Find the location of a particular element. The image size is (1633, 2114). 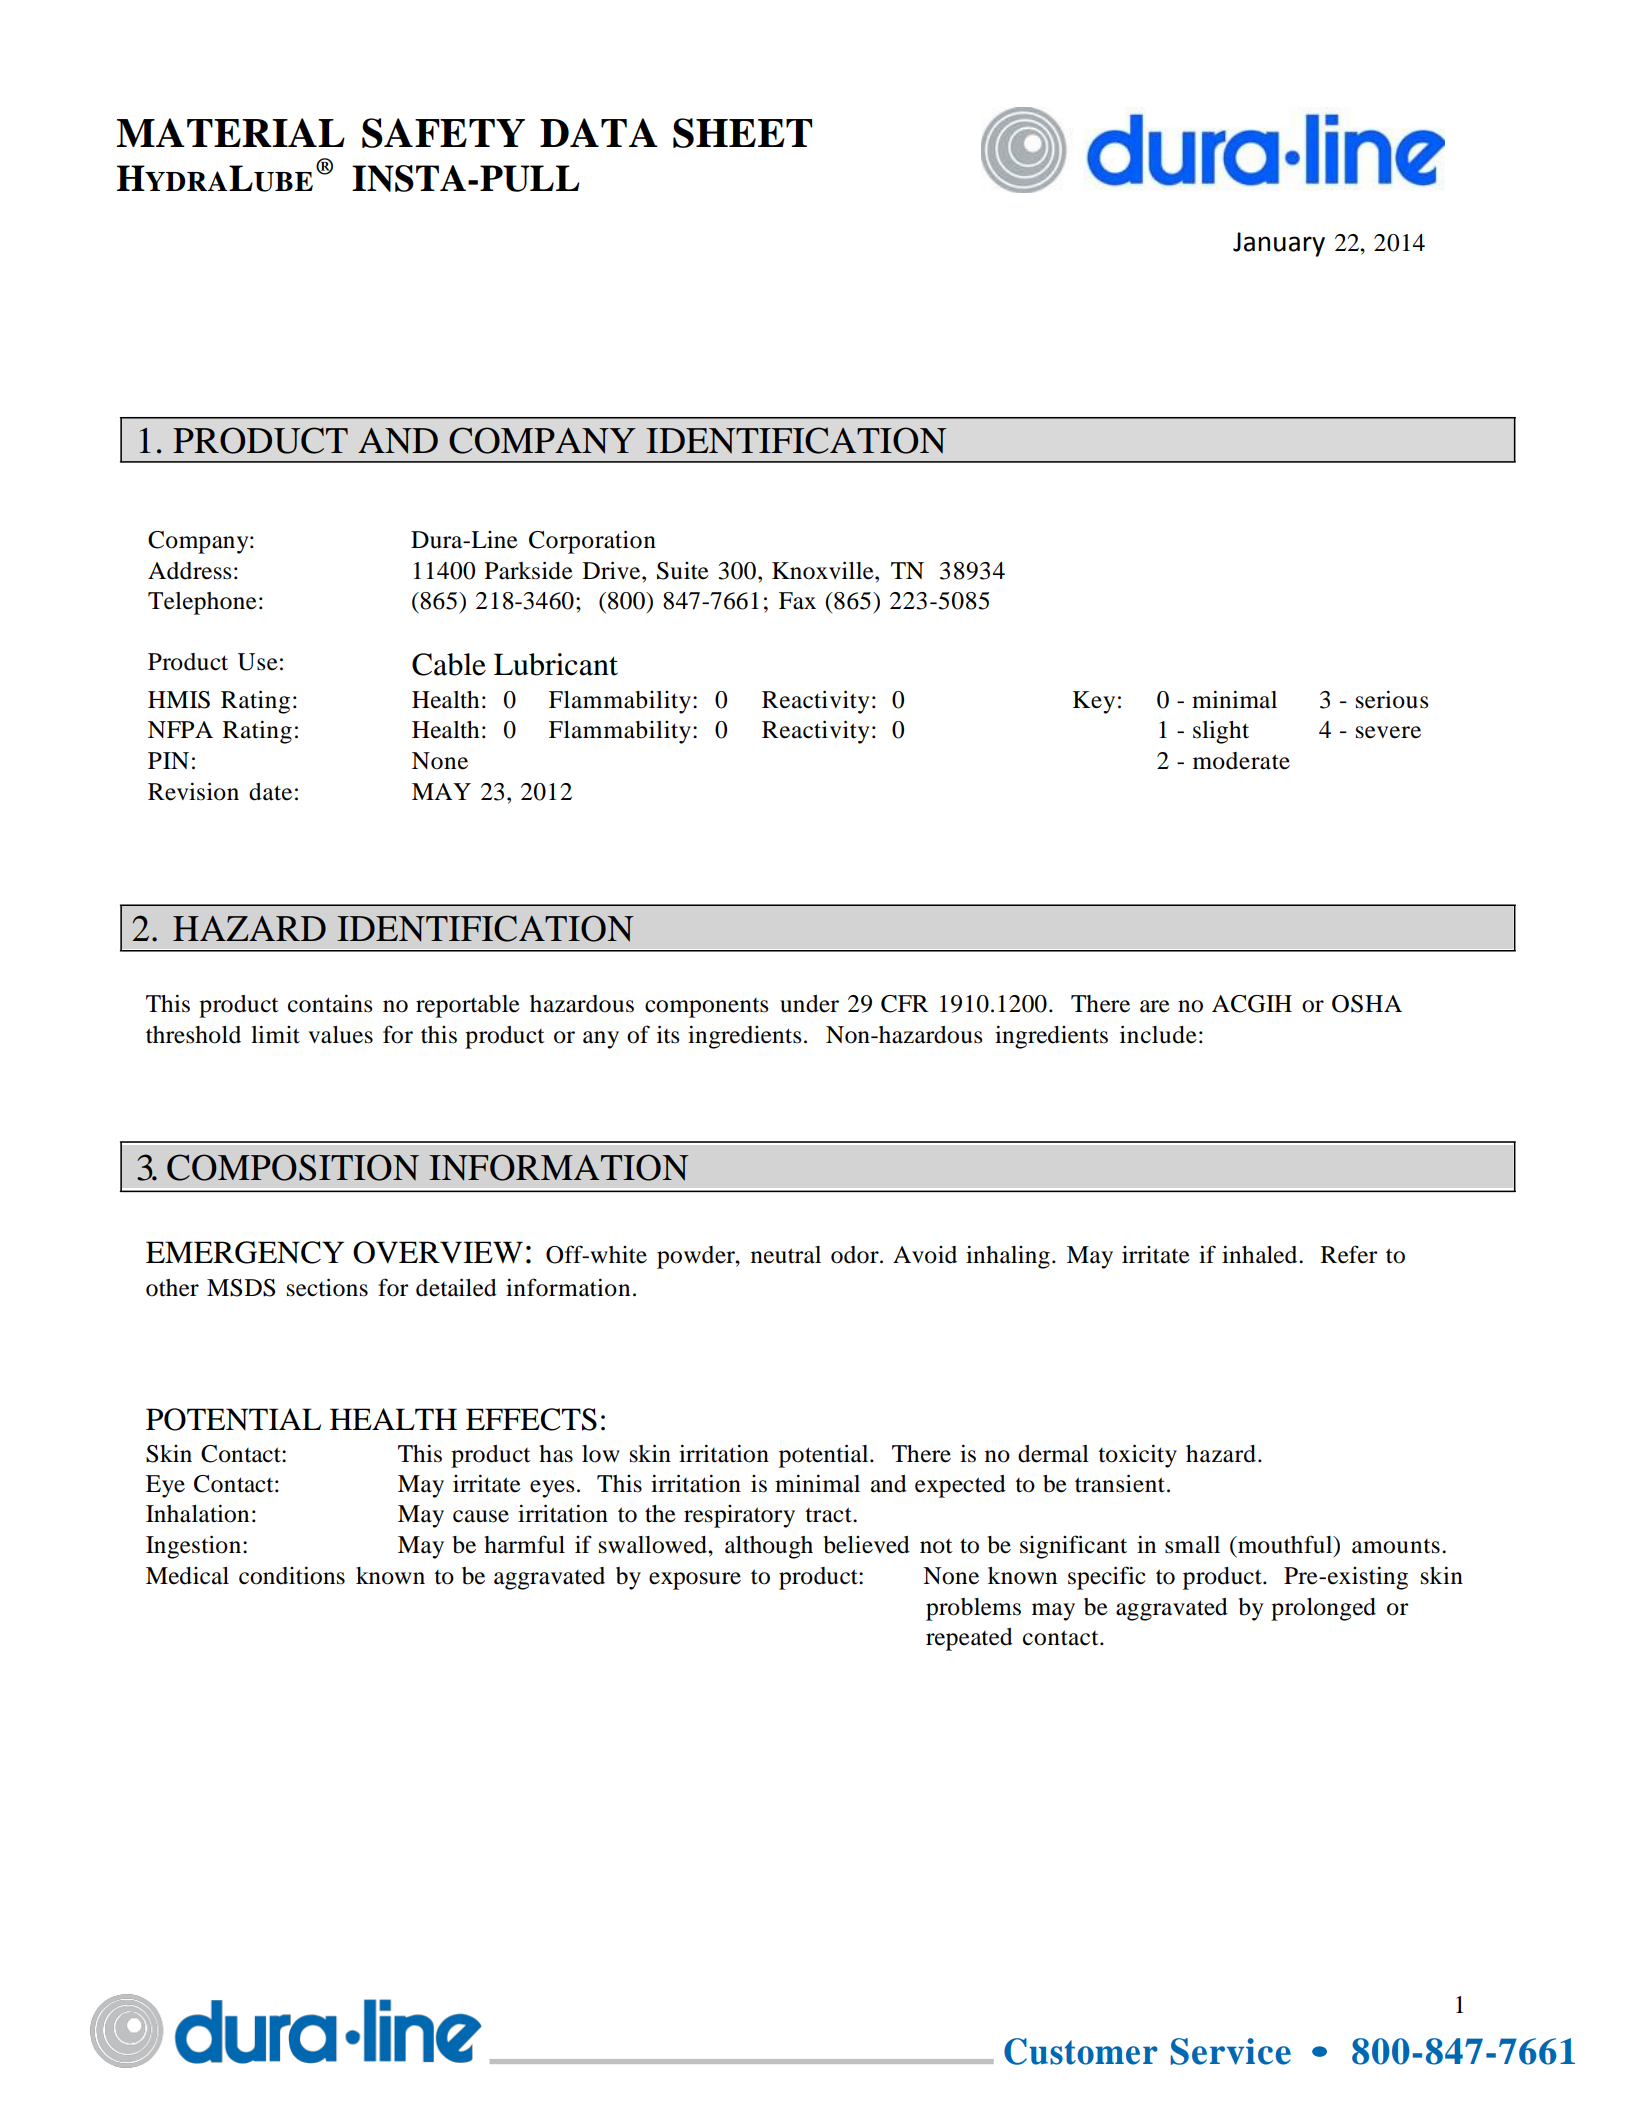

Customer is located at coordinates (1081, 2051).
